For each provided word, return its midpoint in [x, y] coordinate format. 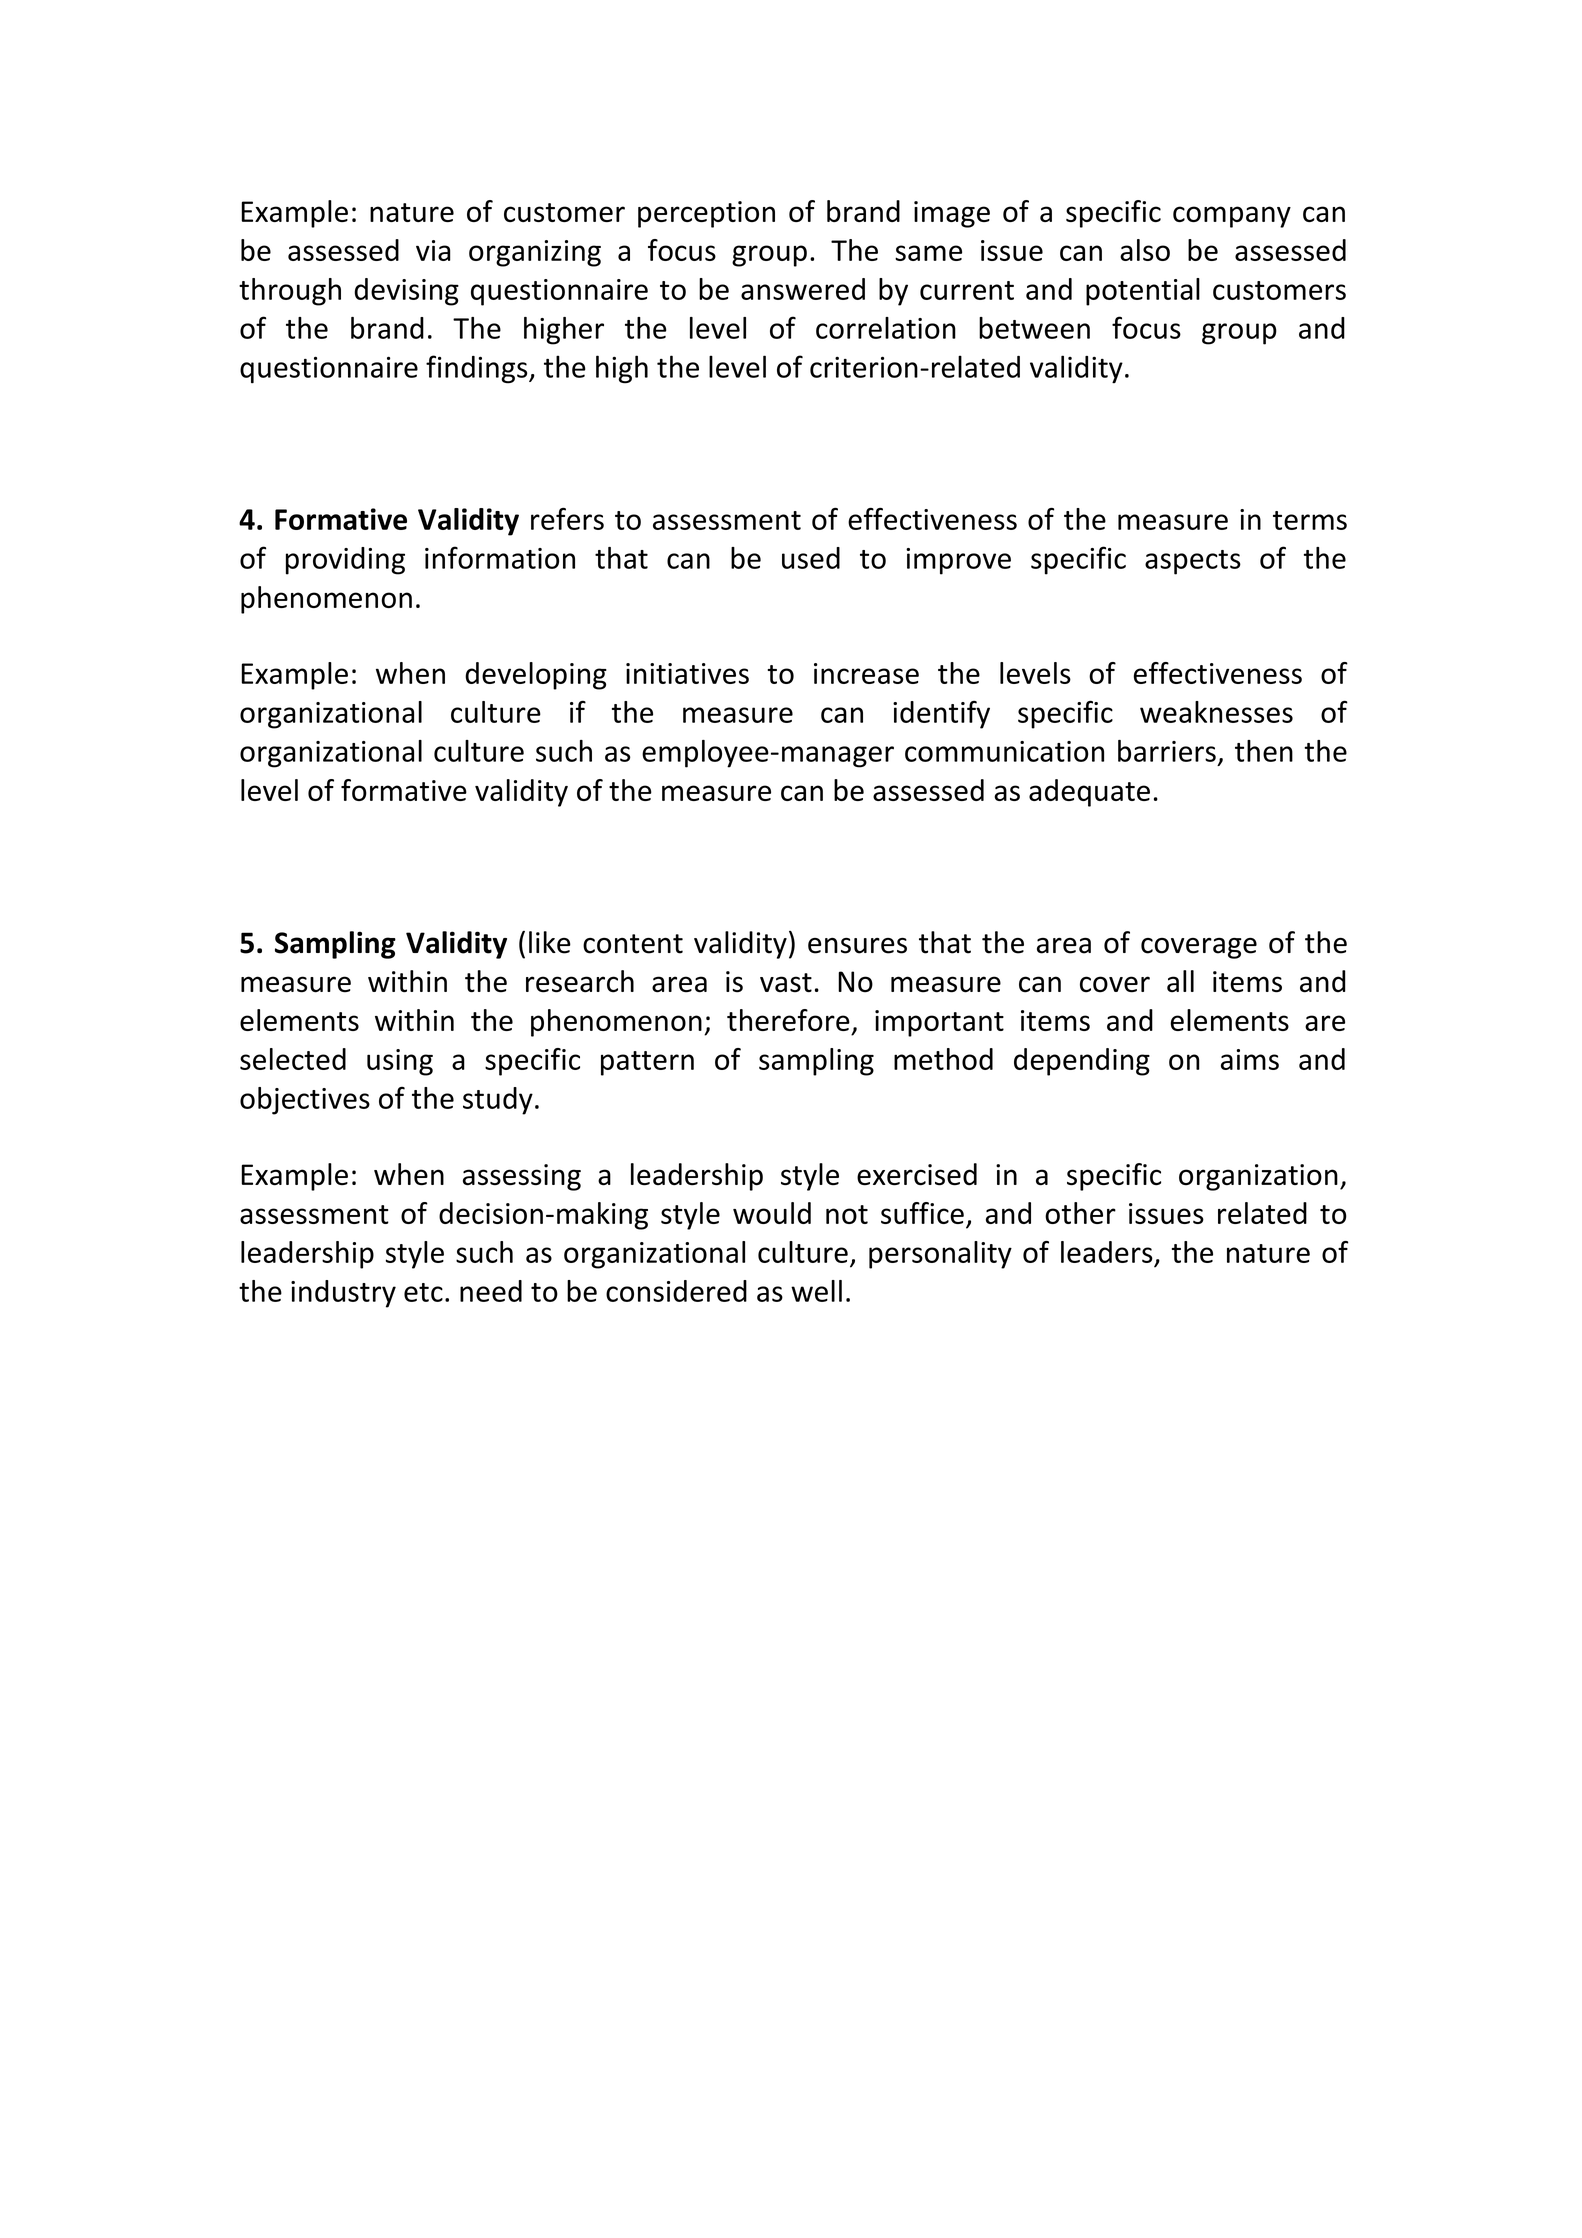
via [433, 250]
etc [423, 1292]
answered [803, 289]
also [1145, 250]
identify [941, 715]
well [816, 1291]
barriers [1167, 751]
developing [536, 676]
